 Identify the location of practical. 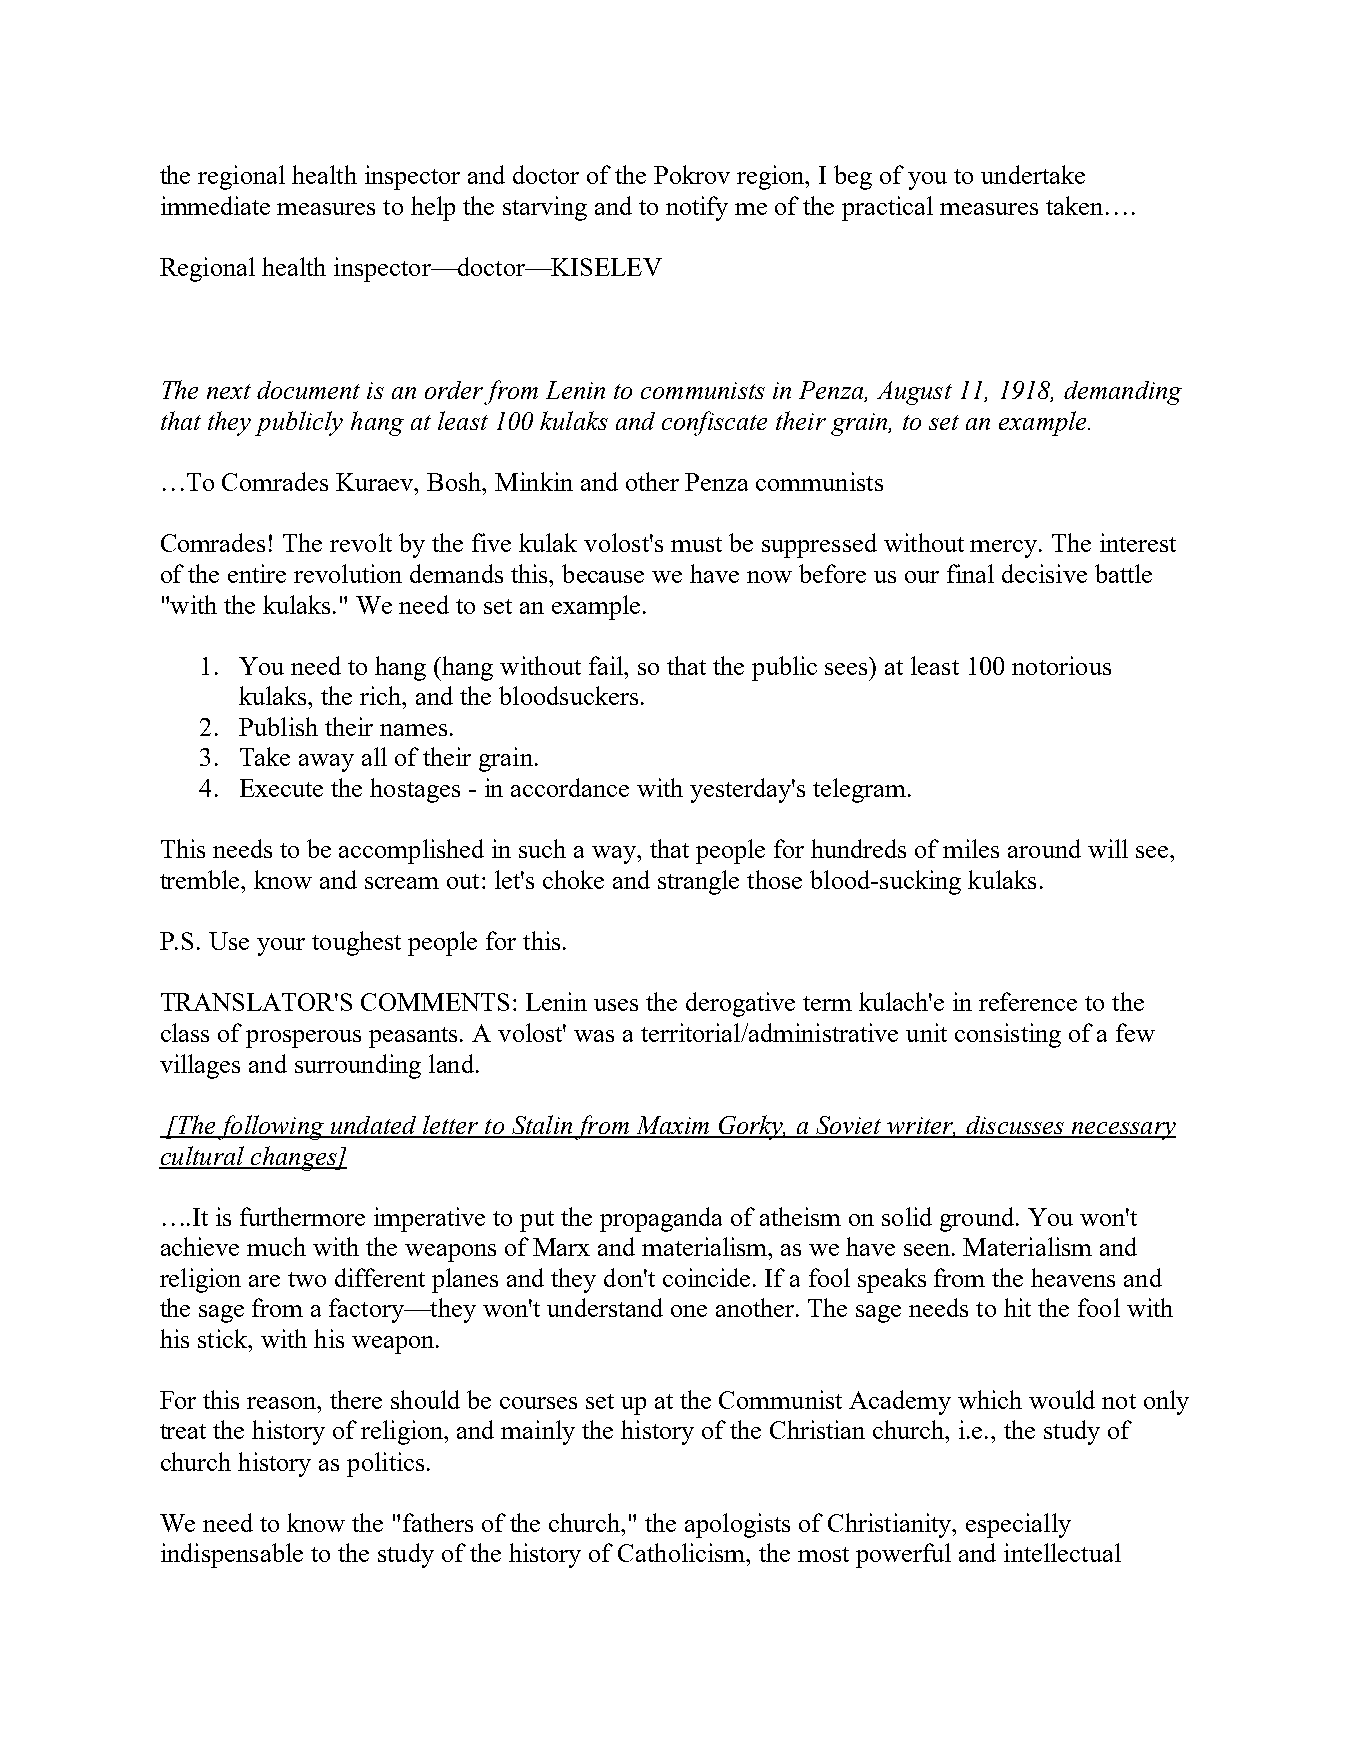
(887, 208).
